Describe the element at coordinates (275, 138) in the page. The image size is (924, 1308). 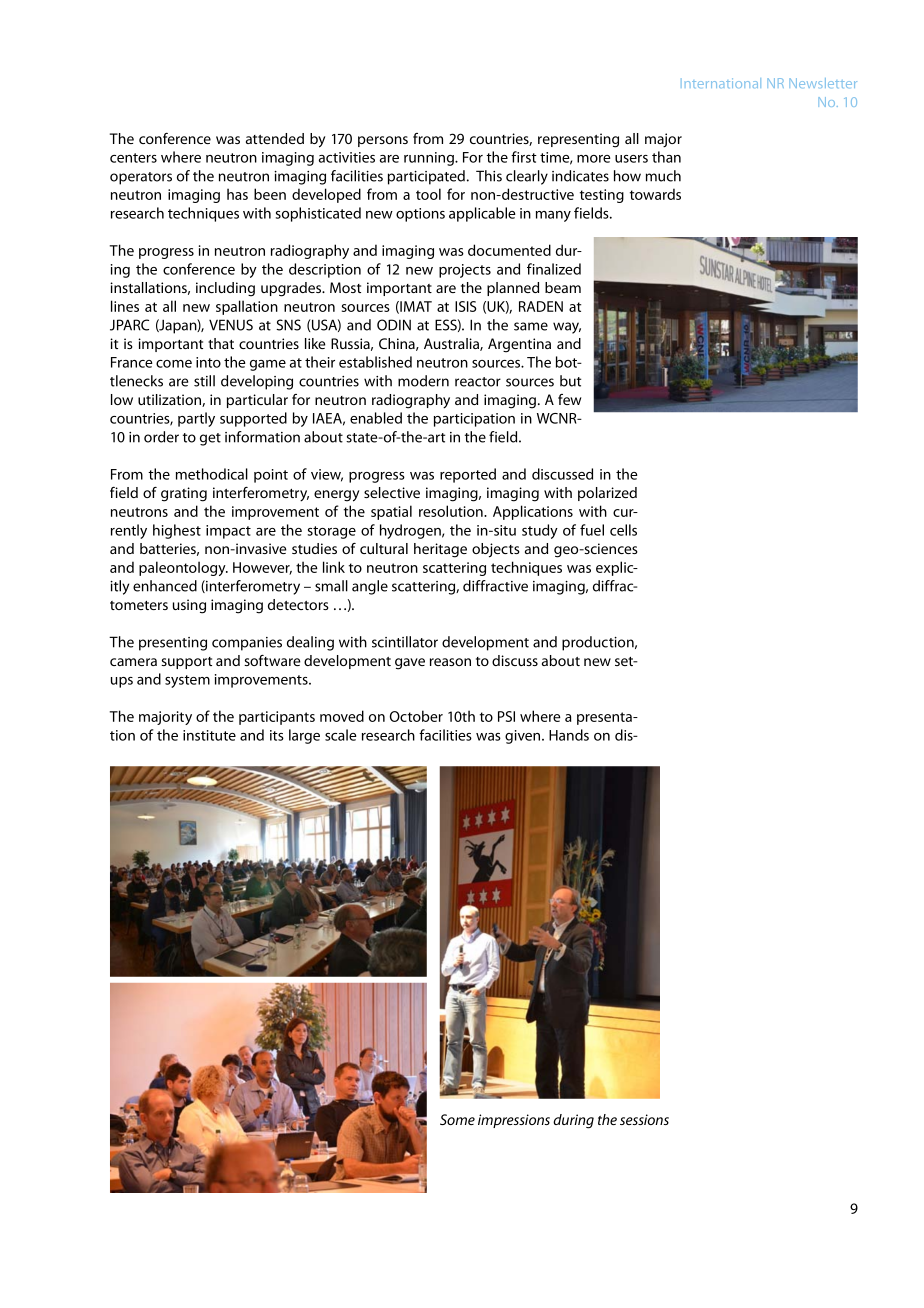
I see `attended` at that location.
